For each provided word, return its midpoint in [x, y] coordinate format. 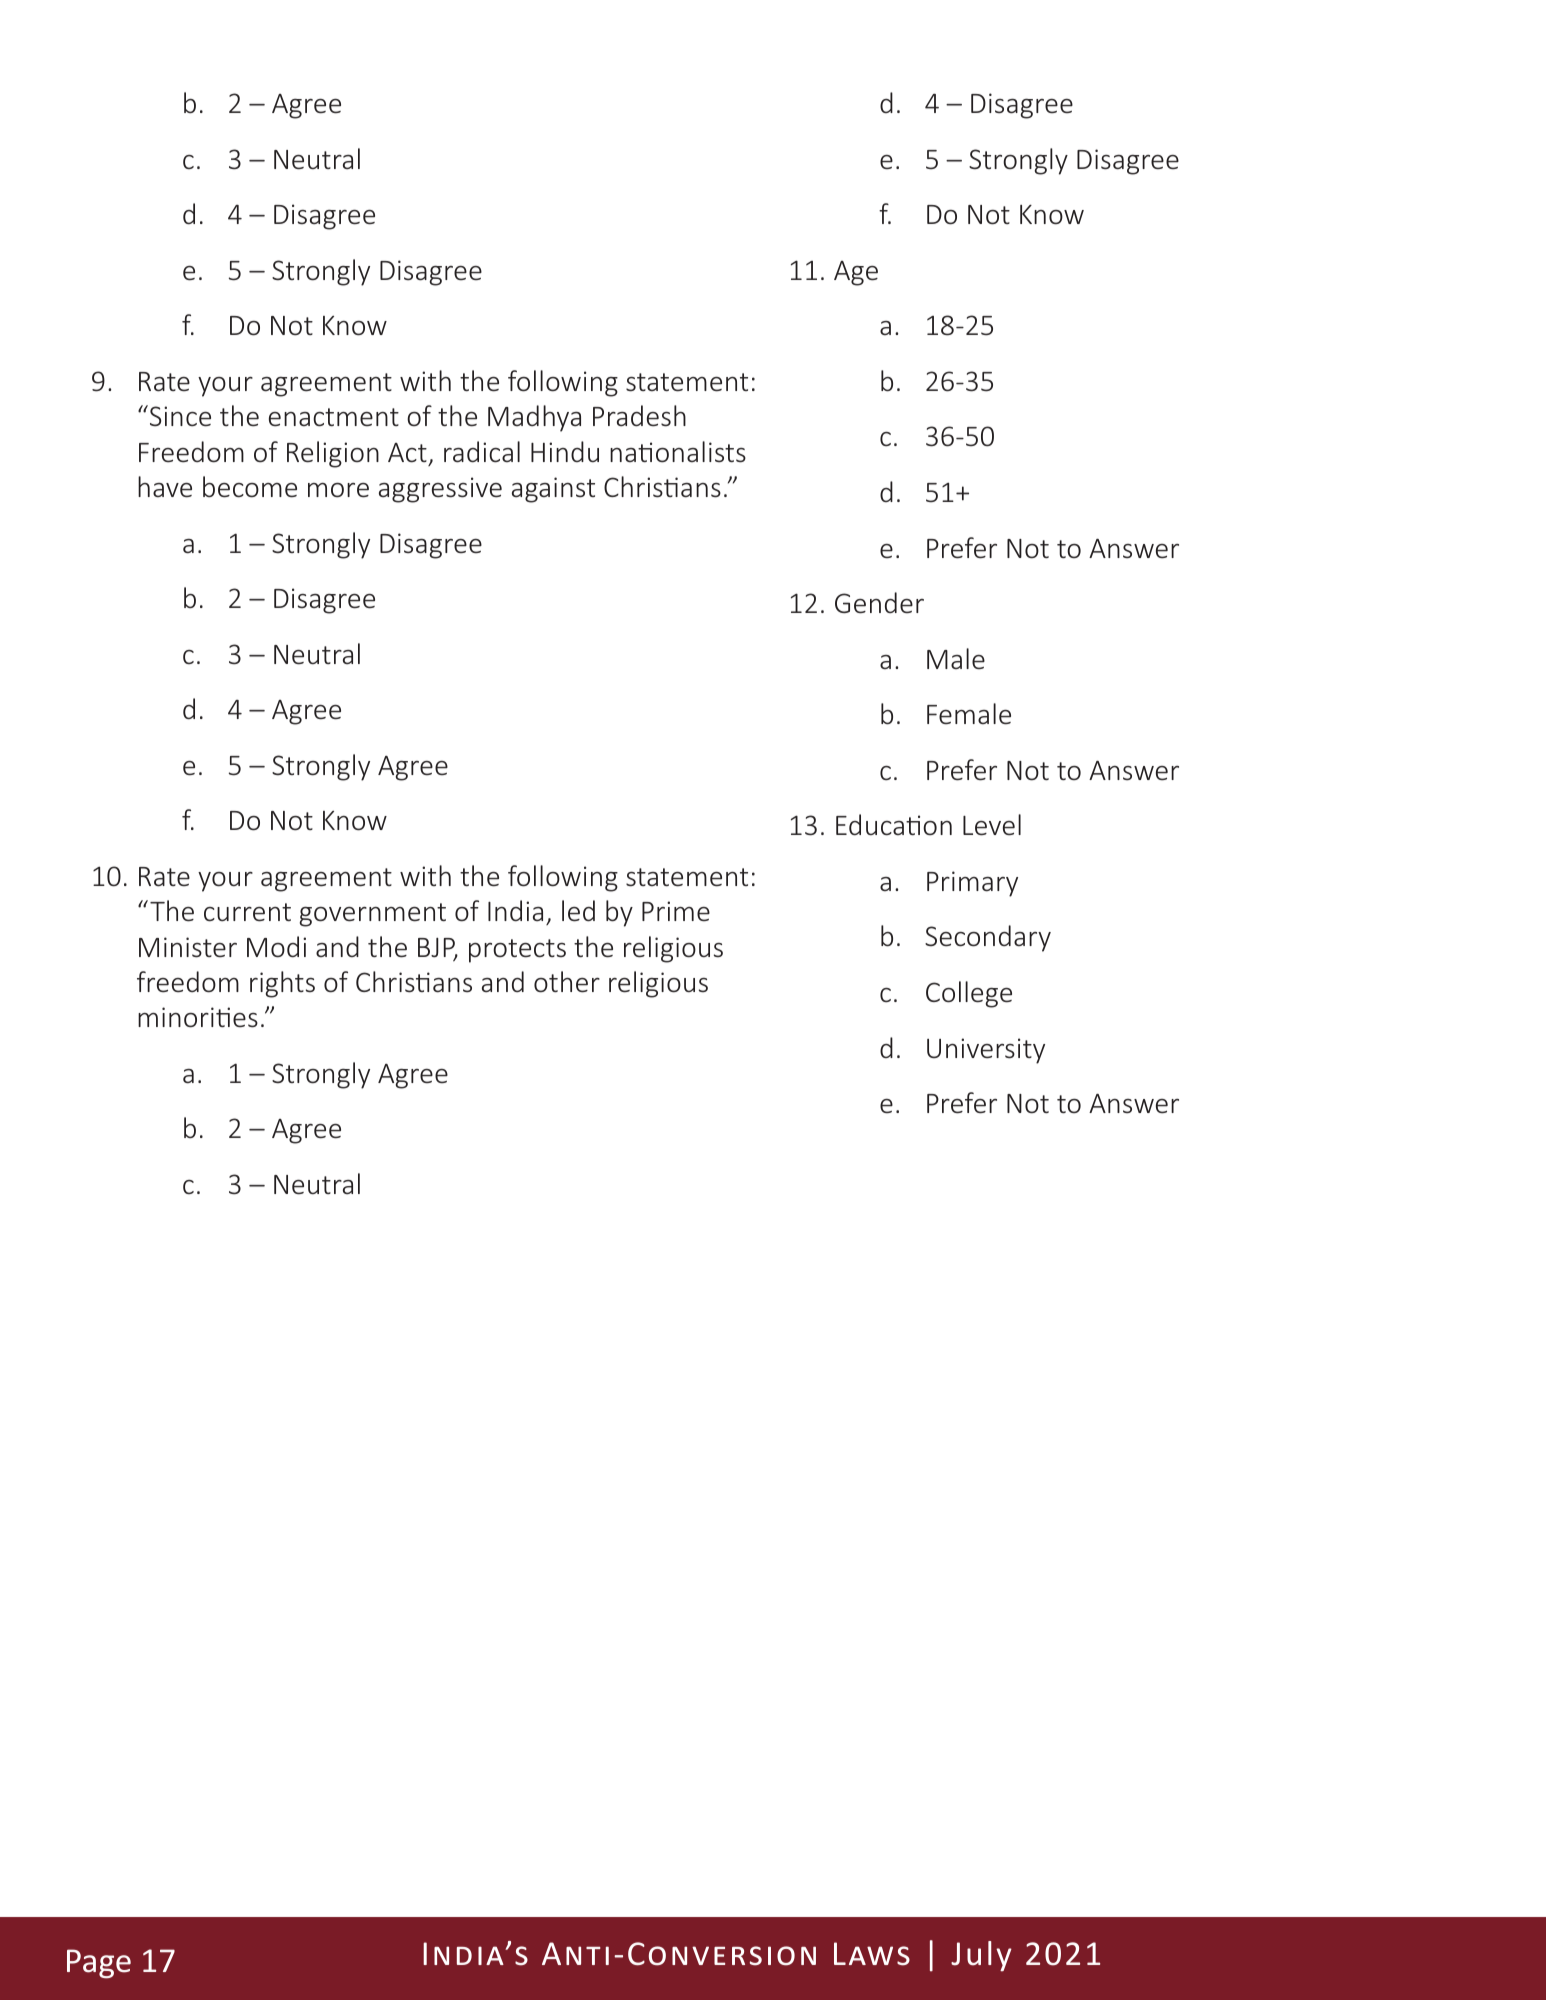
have [165, 487]
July [981, 1956]
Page [99, 1964]
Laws [872, 1954]
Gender [879, 603]
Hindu [565, 451]
